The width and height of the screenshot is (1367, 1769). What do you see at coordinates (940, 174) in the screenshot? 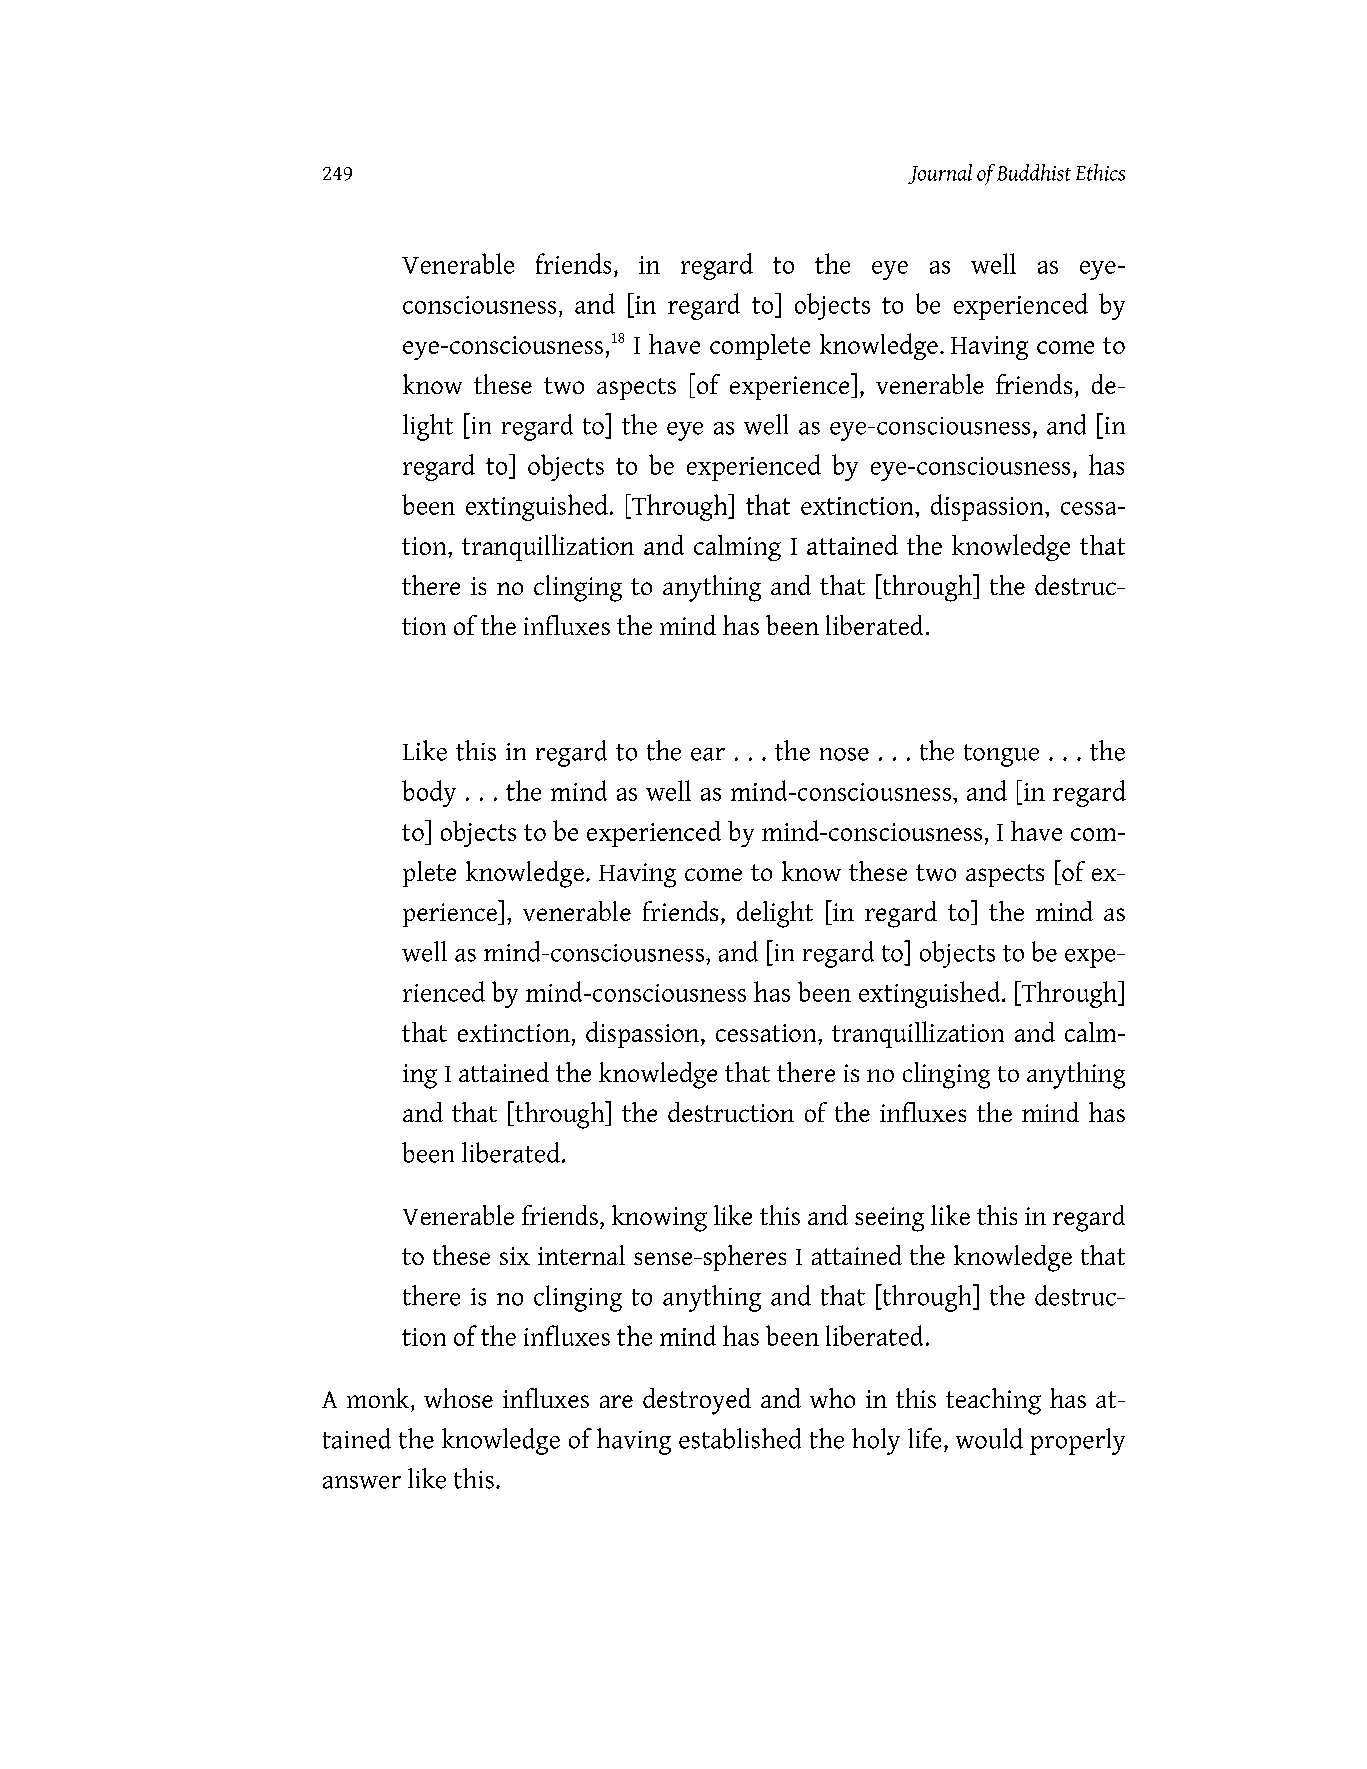
I see `Journal` at bounding box center [940, 174].
